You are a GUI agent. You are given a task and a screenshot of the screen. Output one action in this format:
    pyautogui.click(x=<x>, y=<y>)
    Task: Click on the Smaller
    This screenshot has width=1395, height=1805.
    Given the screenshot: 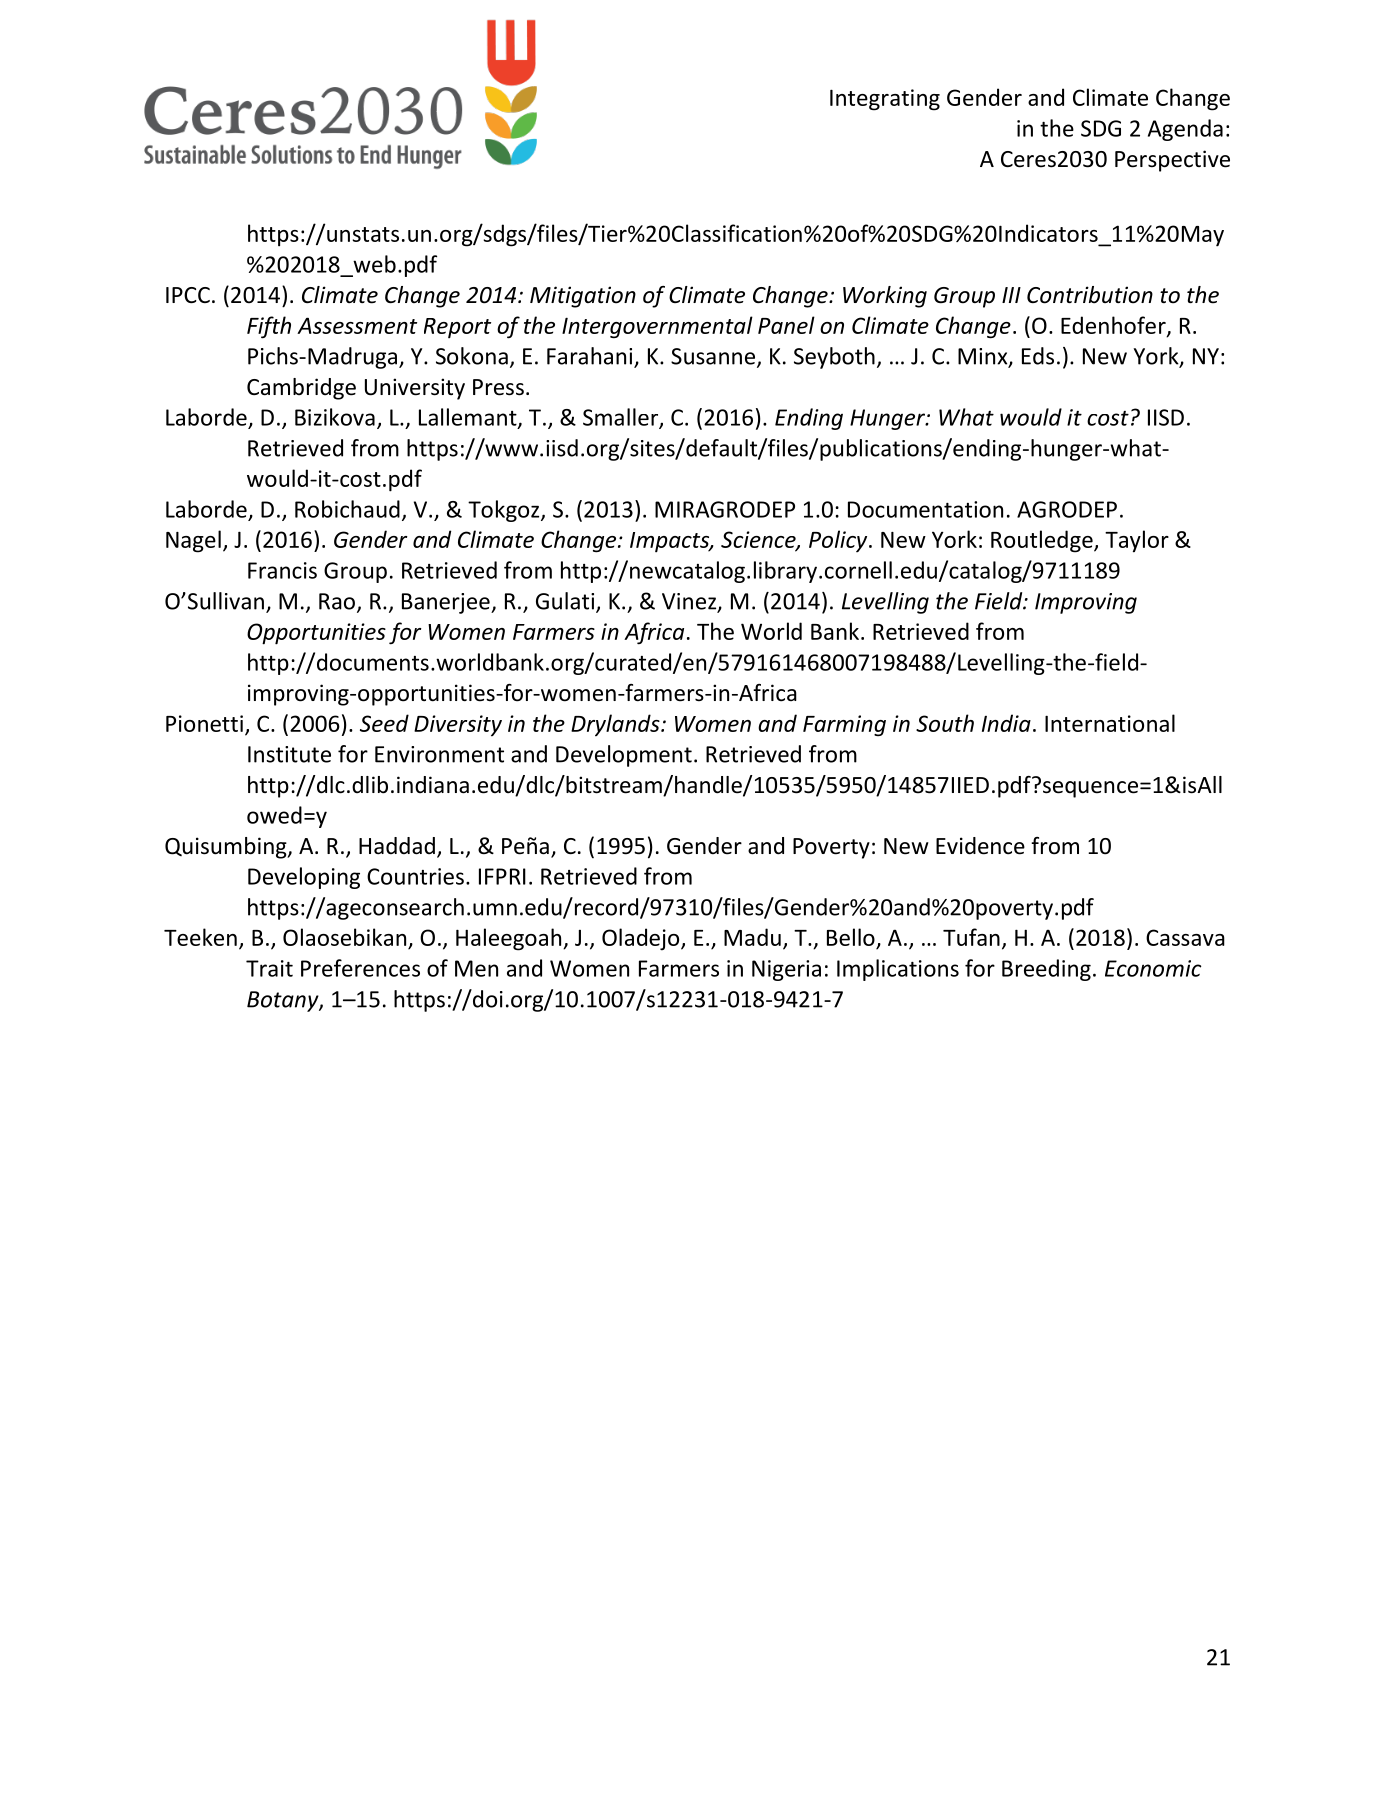 What is the action you would take?
    pyautogui.click(x=621, y=418)
